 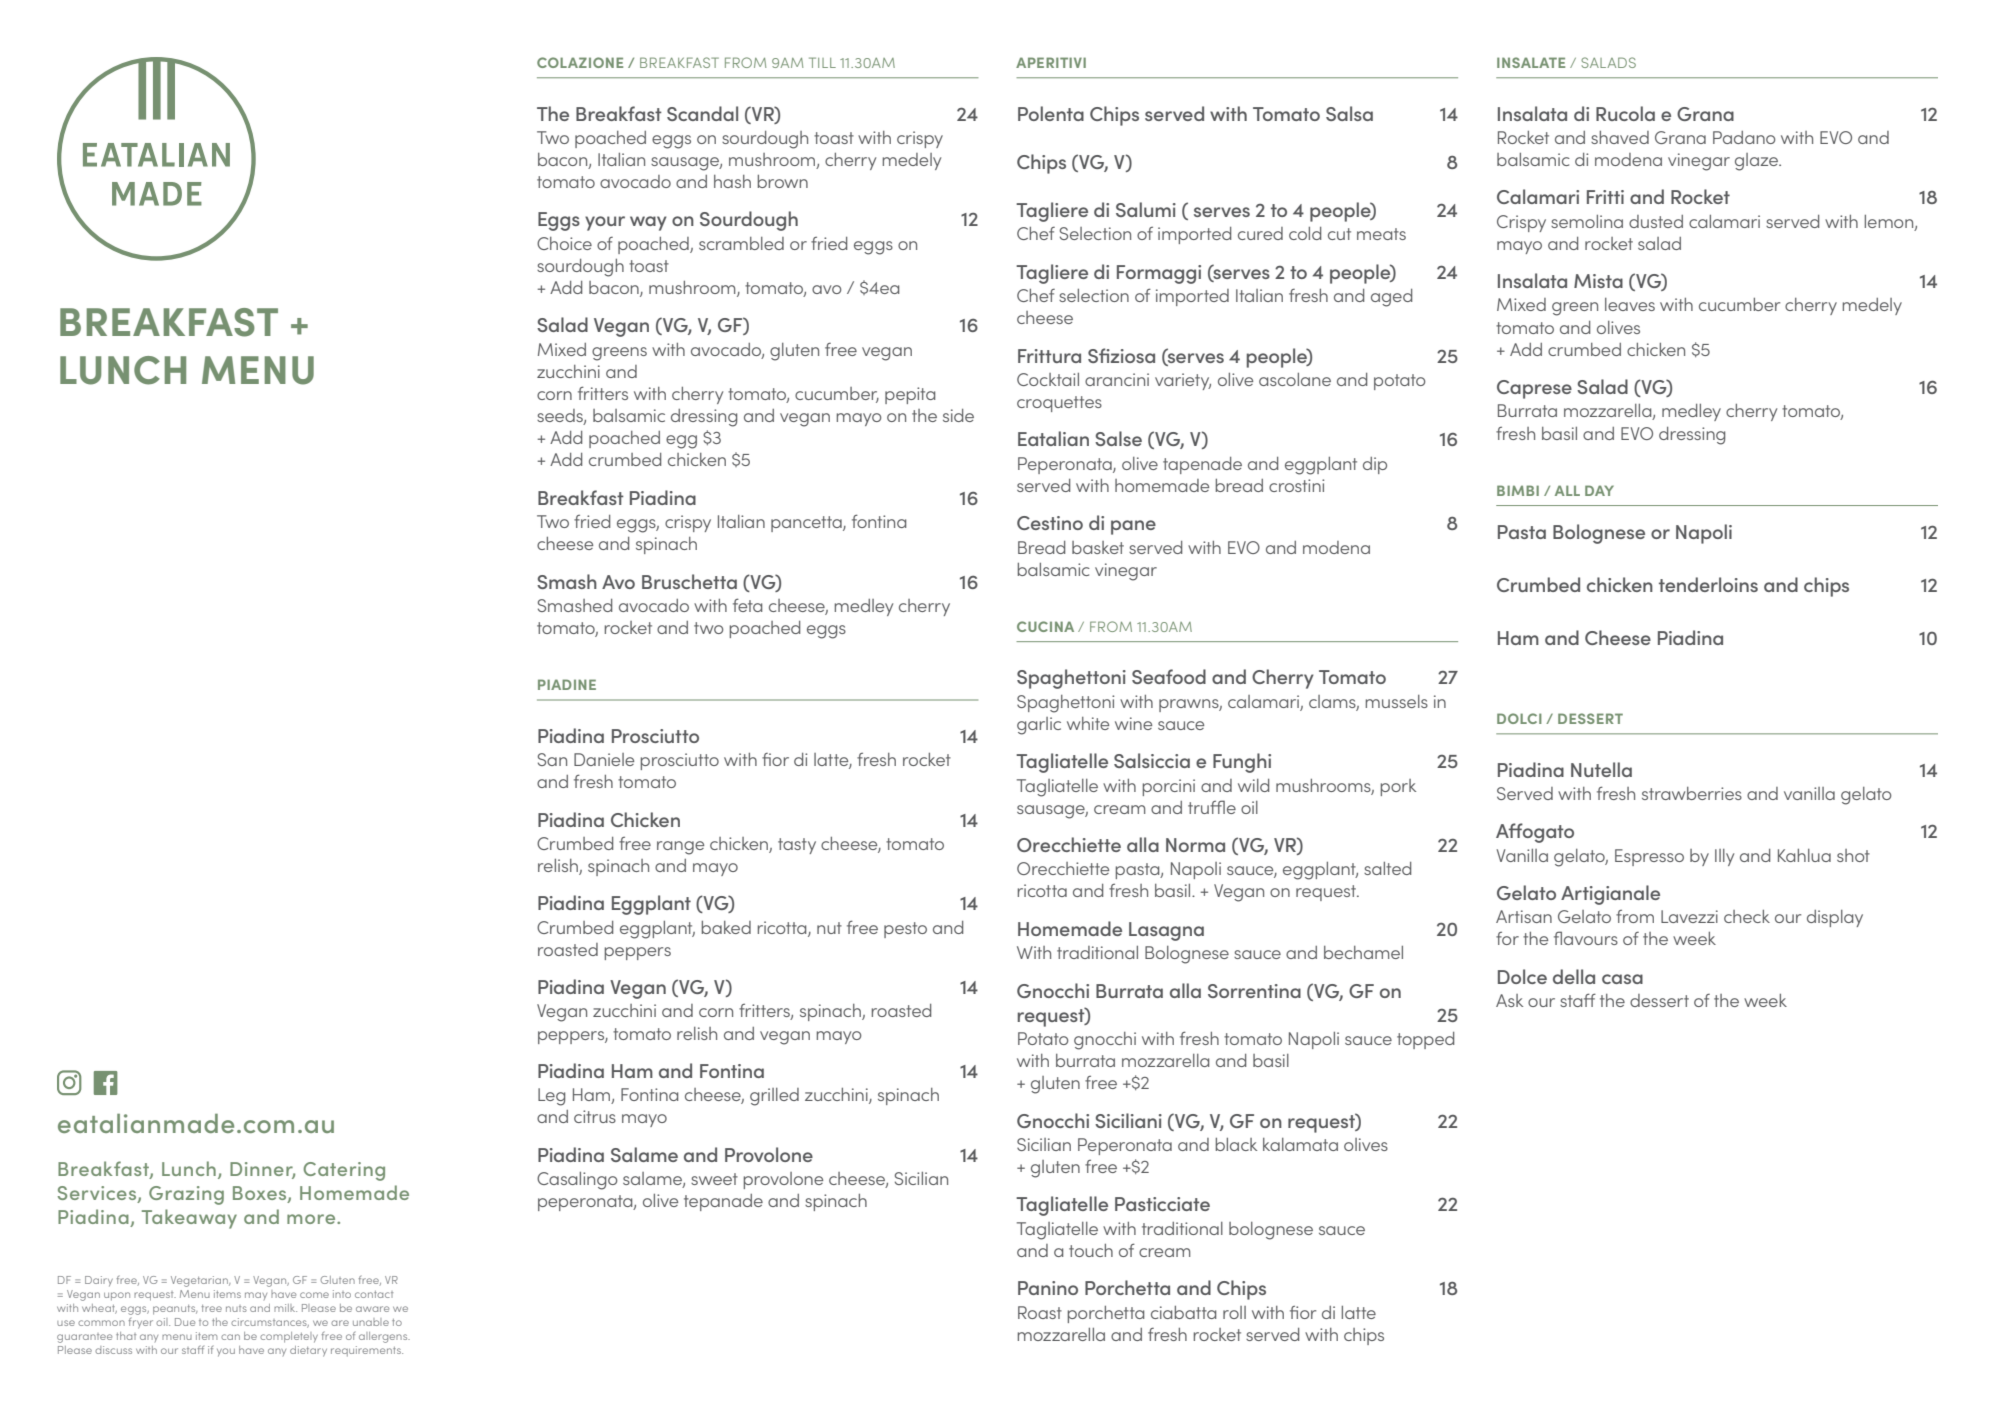 What do you see at coordinates (1091, 1250) in the image?
I see `touch` at bounding box center [1091, 1250].
